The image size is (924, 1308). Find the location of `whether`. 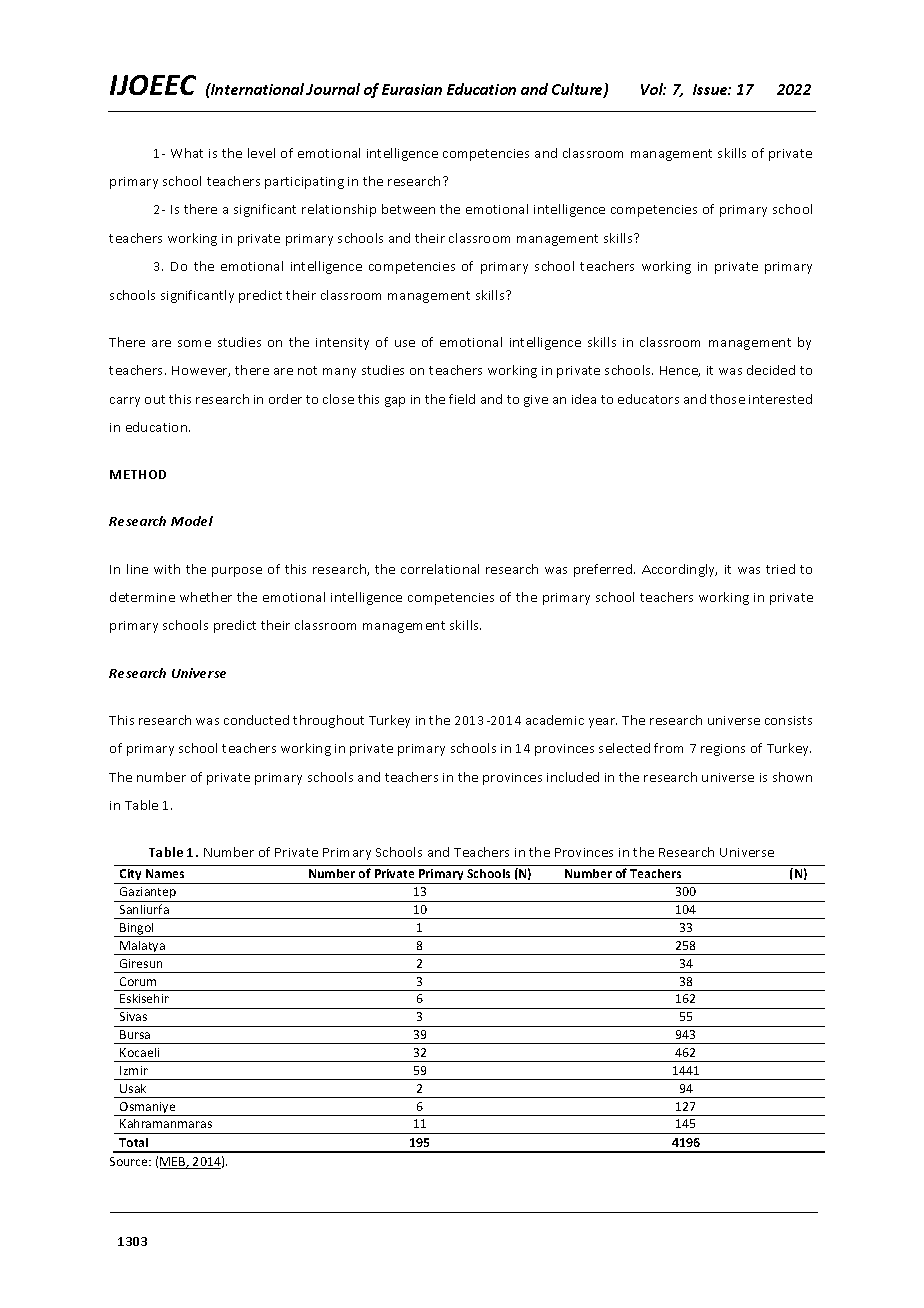

whether is located at coordinates (206, 597).
